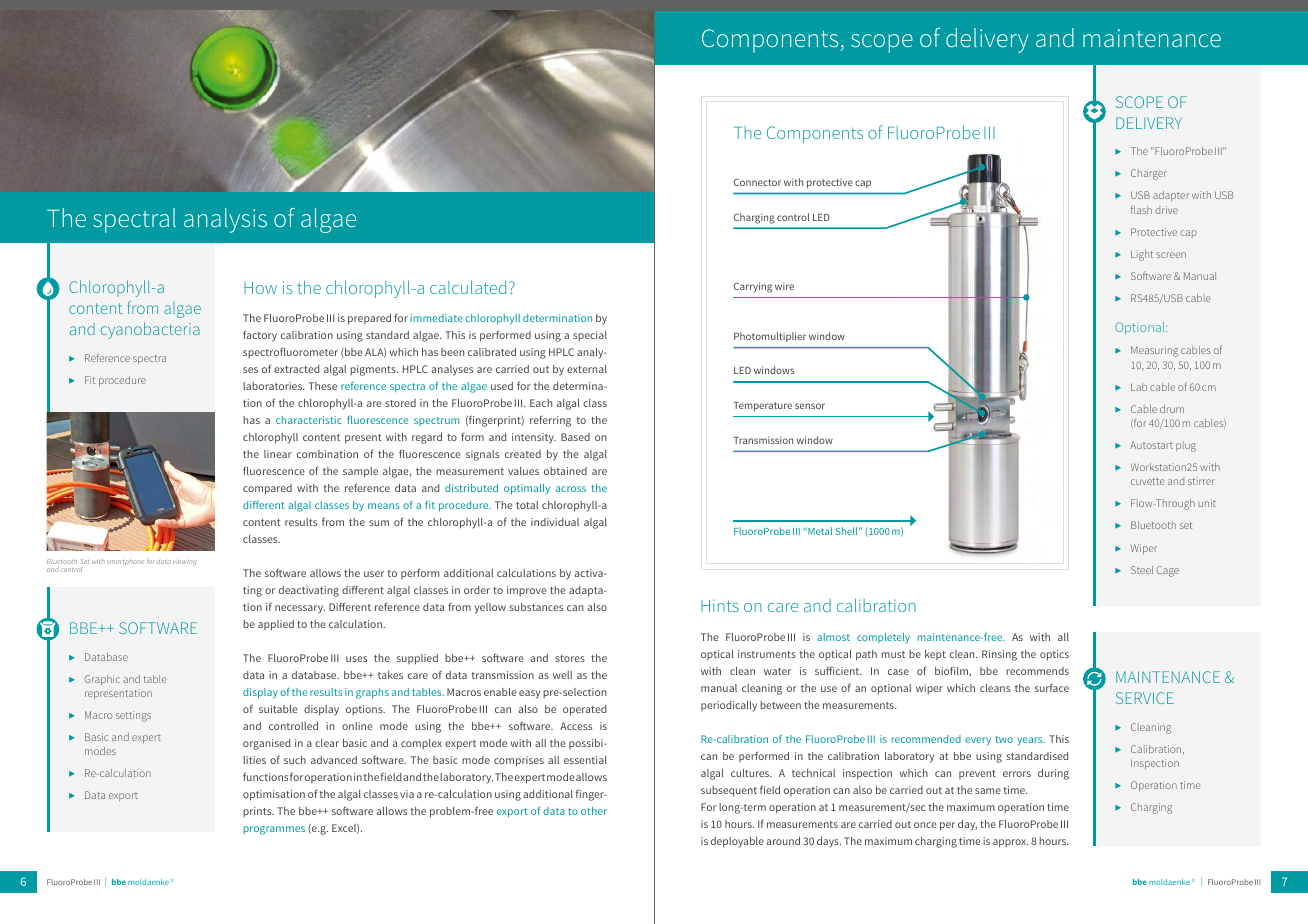 The image size is (1308, 924). I want to click on flash, so click(1141, 209).
